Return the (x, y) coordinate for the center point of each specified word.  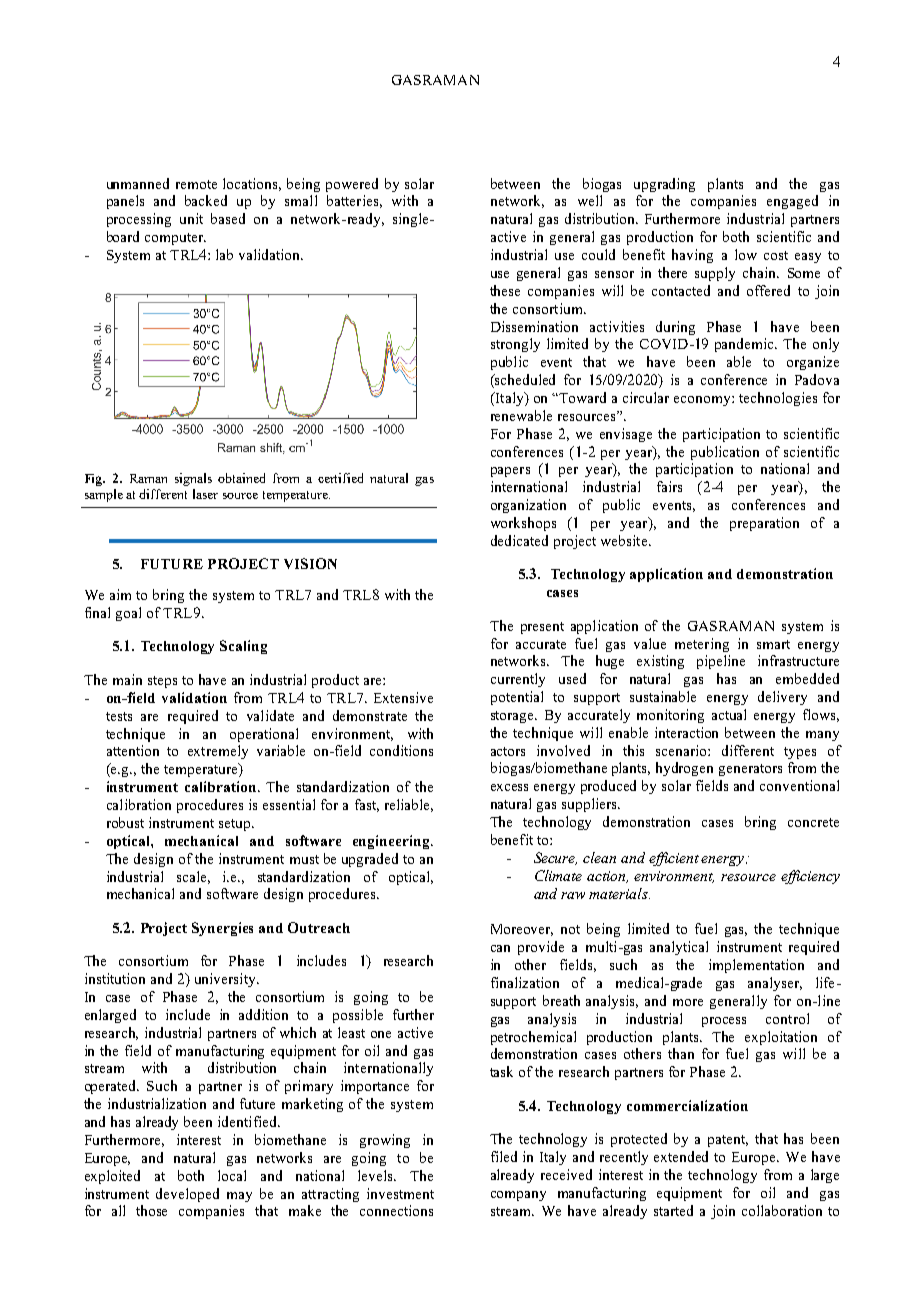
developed (187, 1195)
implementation (756, 966)
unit (191, 218)
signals (193, 479)
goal (128, 614)
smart (773, 644)
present (542, 628)
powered (352, 185)
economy (703, 401)
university (226, 980)
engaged (792, 202)
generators (750, 770)
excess (509, 787)
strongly (515, 345)
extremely (218, 752)
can (500, 948)
